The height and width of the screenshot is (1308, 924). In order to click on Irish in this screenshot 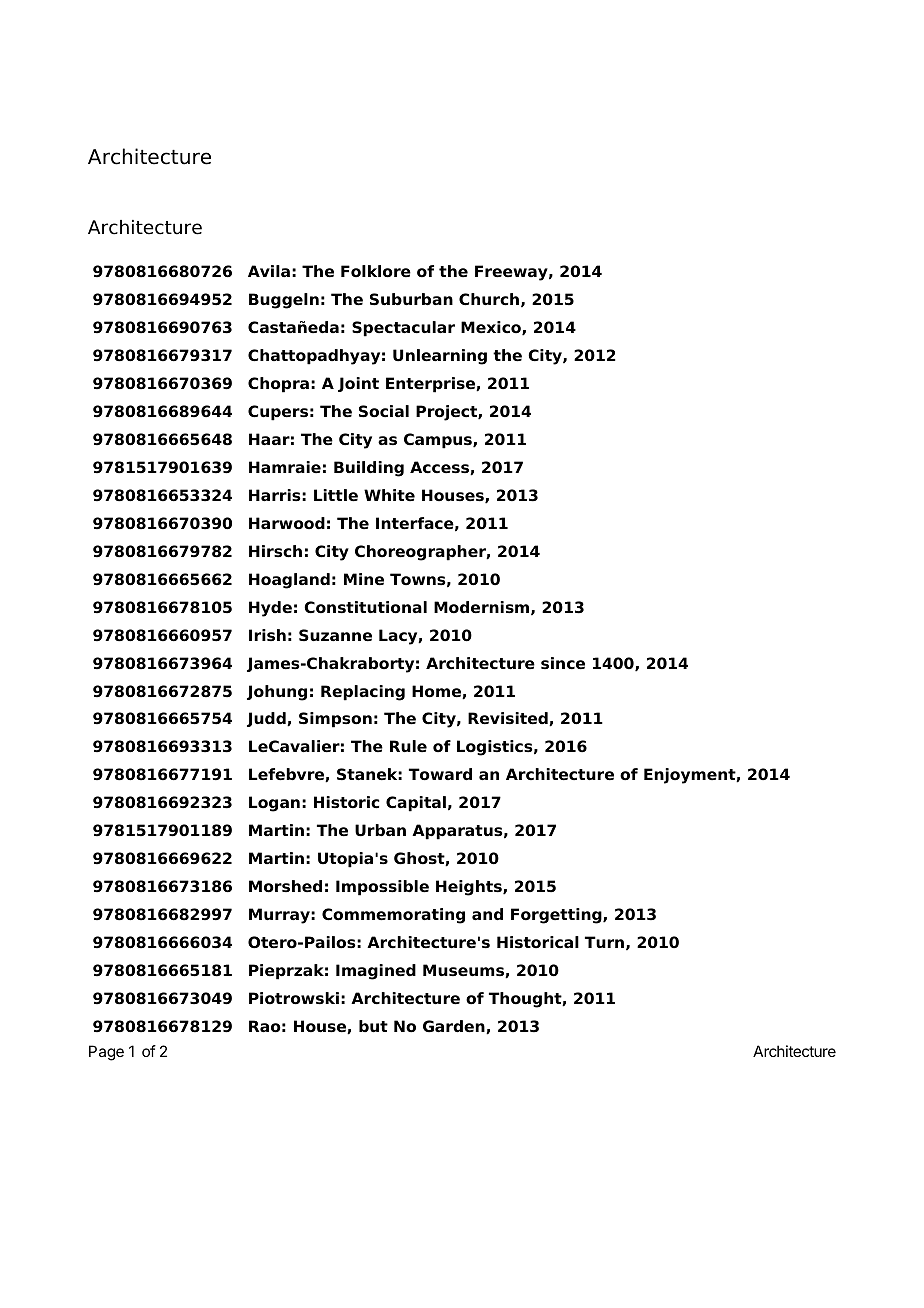, I will do `click(267, 635)`.
